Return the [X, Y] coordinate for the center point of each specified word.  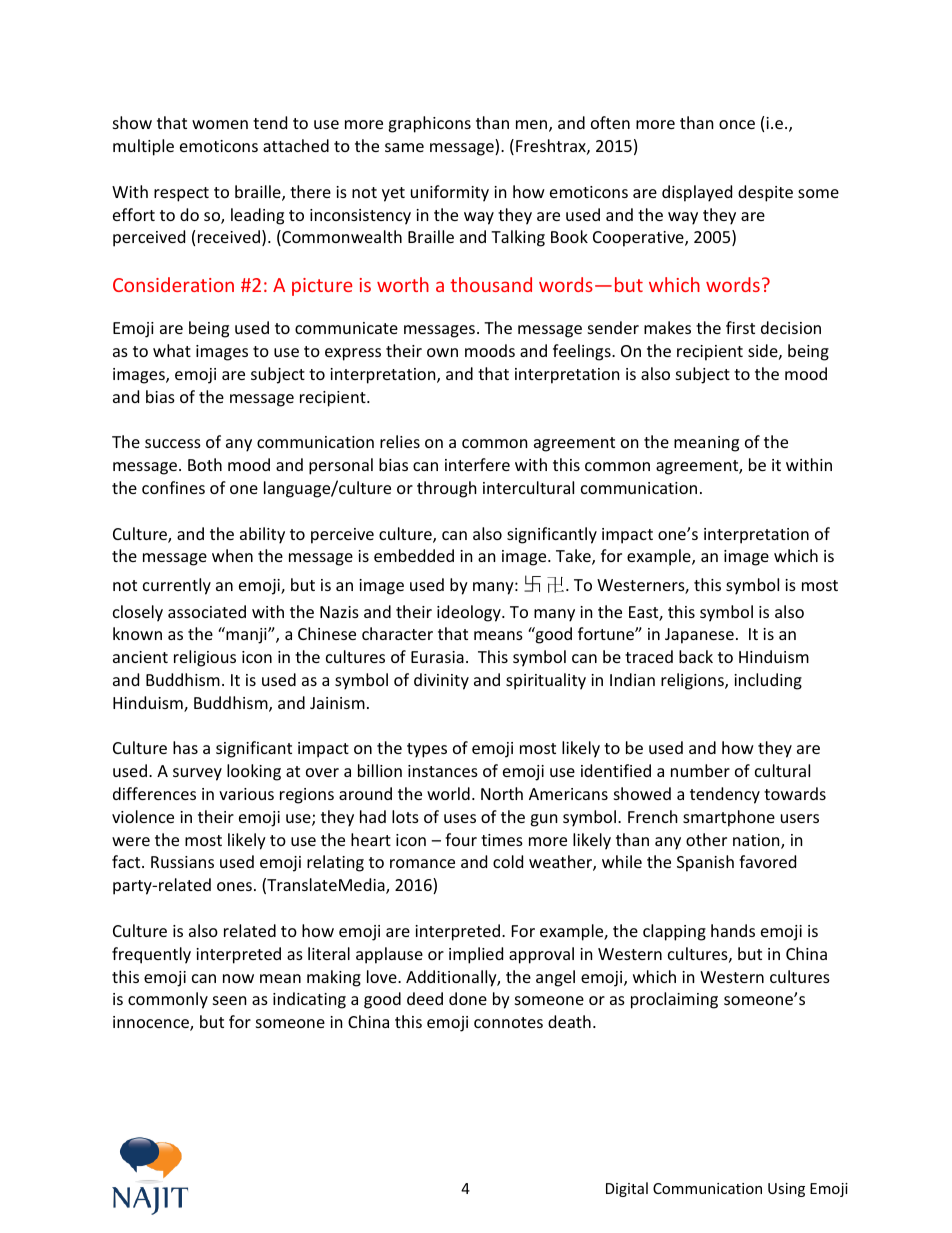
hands [733, 930]
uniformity [450, 193]
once [737, 124]
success [173, 443]
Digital [627, 1189]
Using [786, 1190]
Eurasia [437, 657]
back [696, 656]
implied [476, 955]
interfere [477, 464]
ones [234, 886]
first [740, 327]
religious [205, 658]
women [220, 124]
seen [230, 1000]
